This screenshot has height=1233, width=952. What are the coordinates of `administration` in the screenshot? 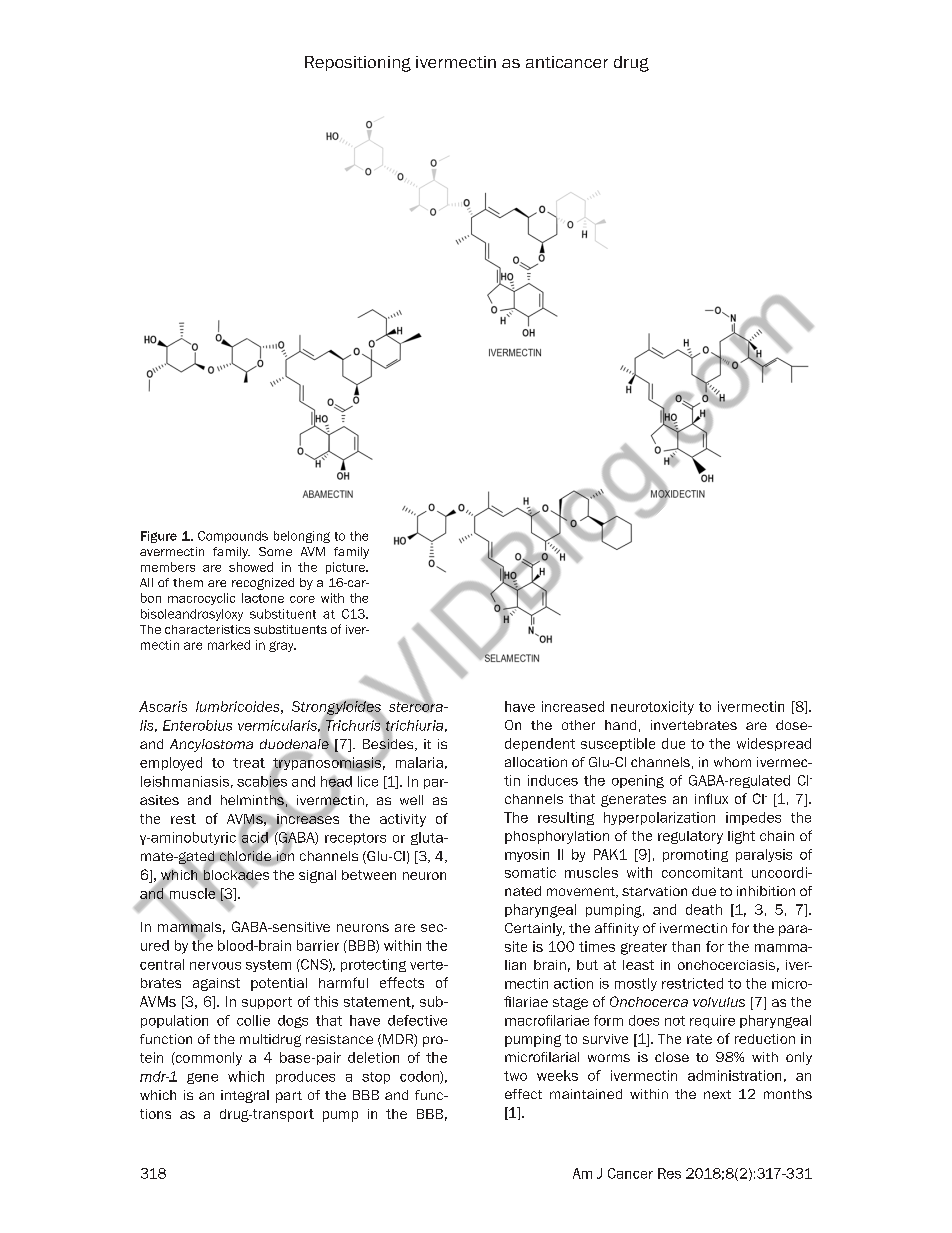 It's located at (734, 1075).
